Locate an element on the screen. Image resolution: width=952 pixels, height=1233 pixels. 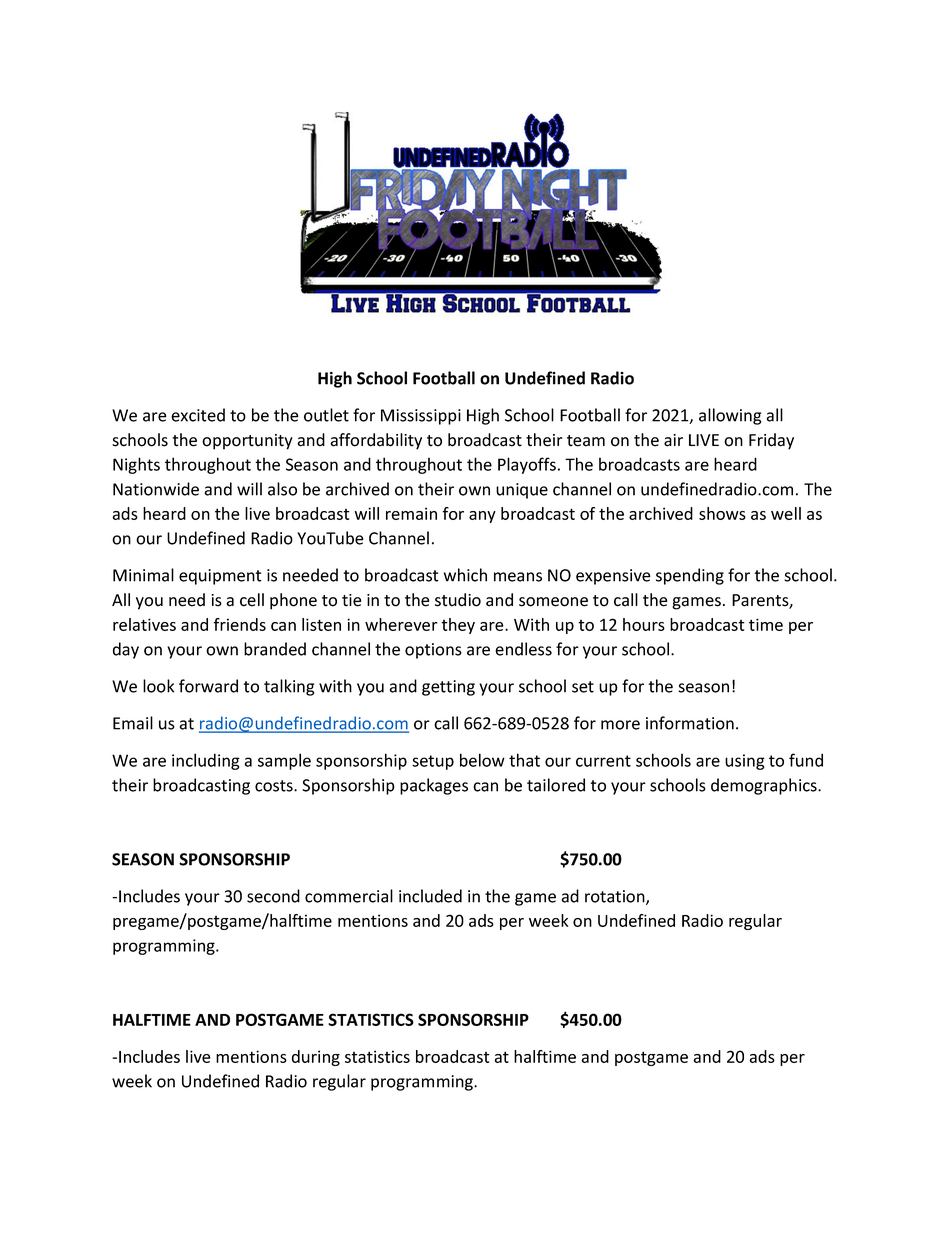
Mississippi is located at coordinates (421, 417).
